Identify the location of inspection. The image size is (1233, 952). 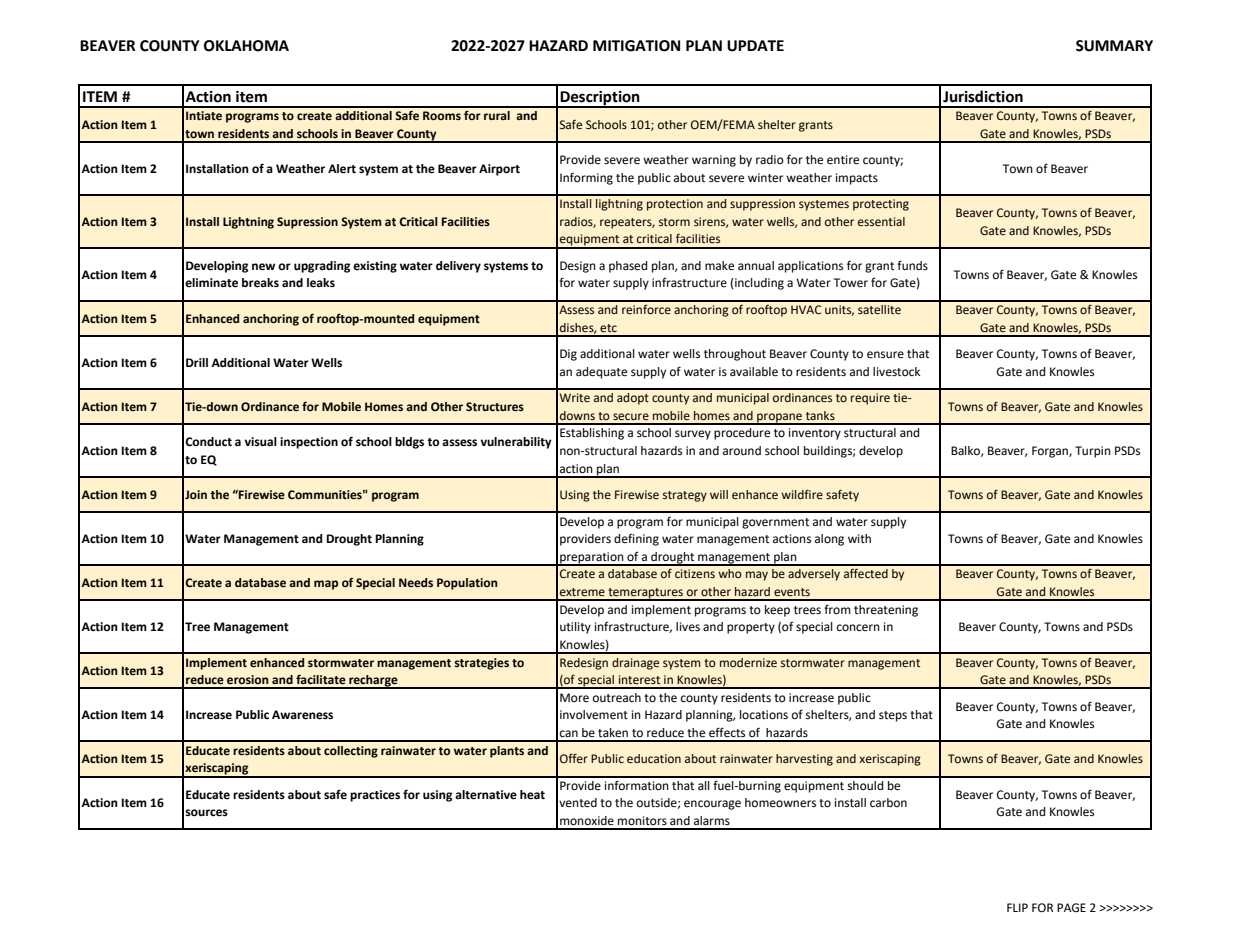
(309, 443).
